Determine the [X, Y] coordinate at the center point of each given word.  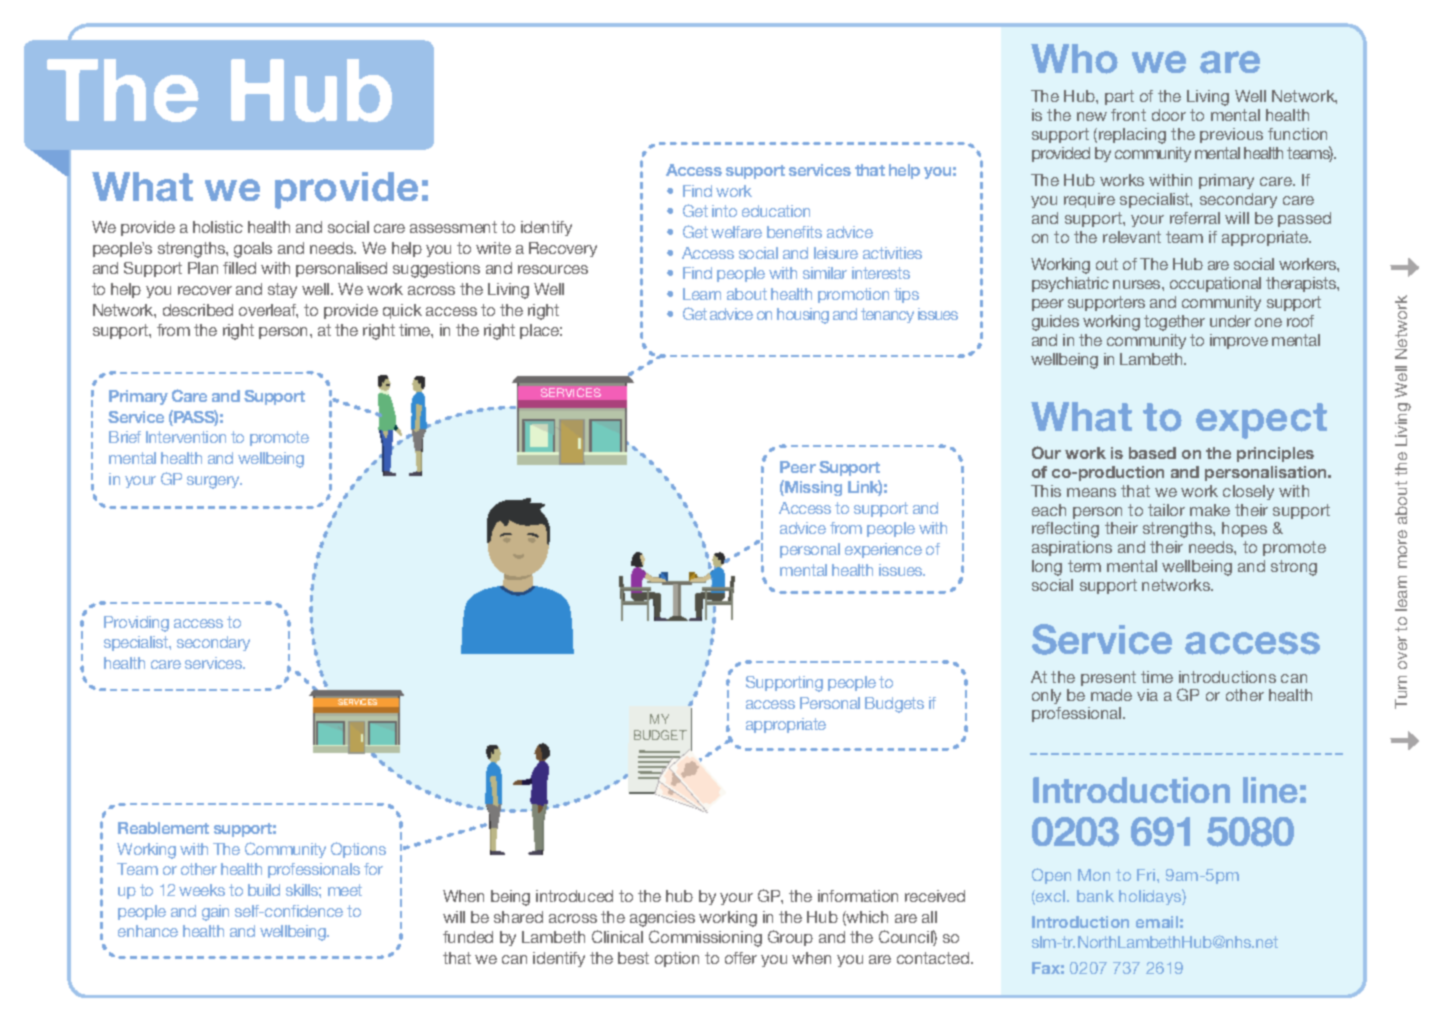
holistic [218, 227]
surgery [214, 482]
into [724, 211]
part [1119, 97]
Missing [812, 488]
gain [215, 913]
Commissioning [705, 938]
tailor [1166, 510]
